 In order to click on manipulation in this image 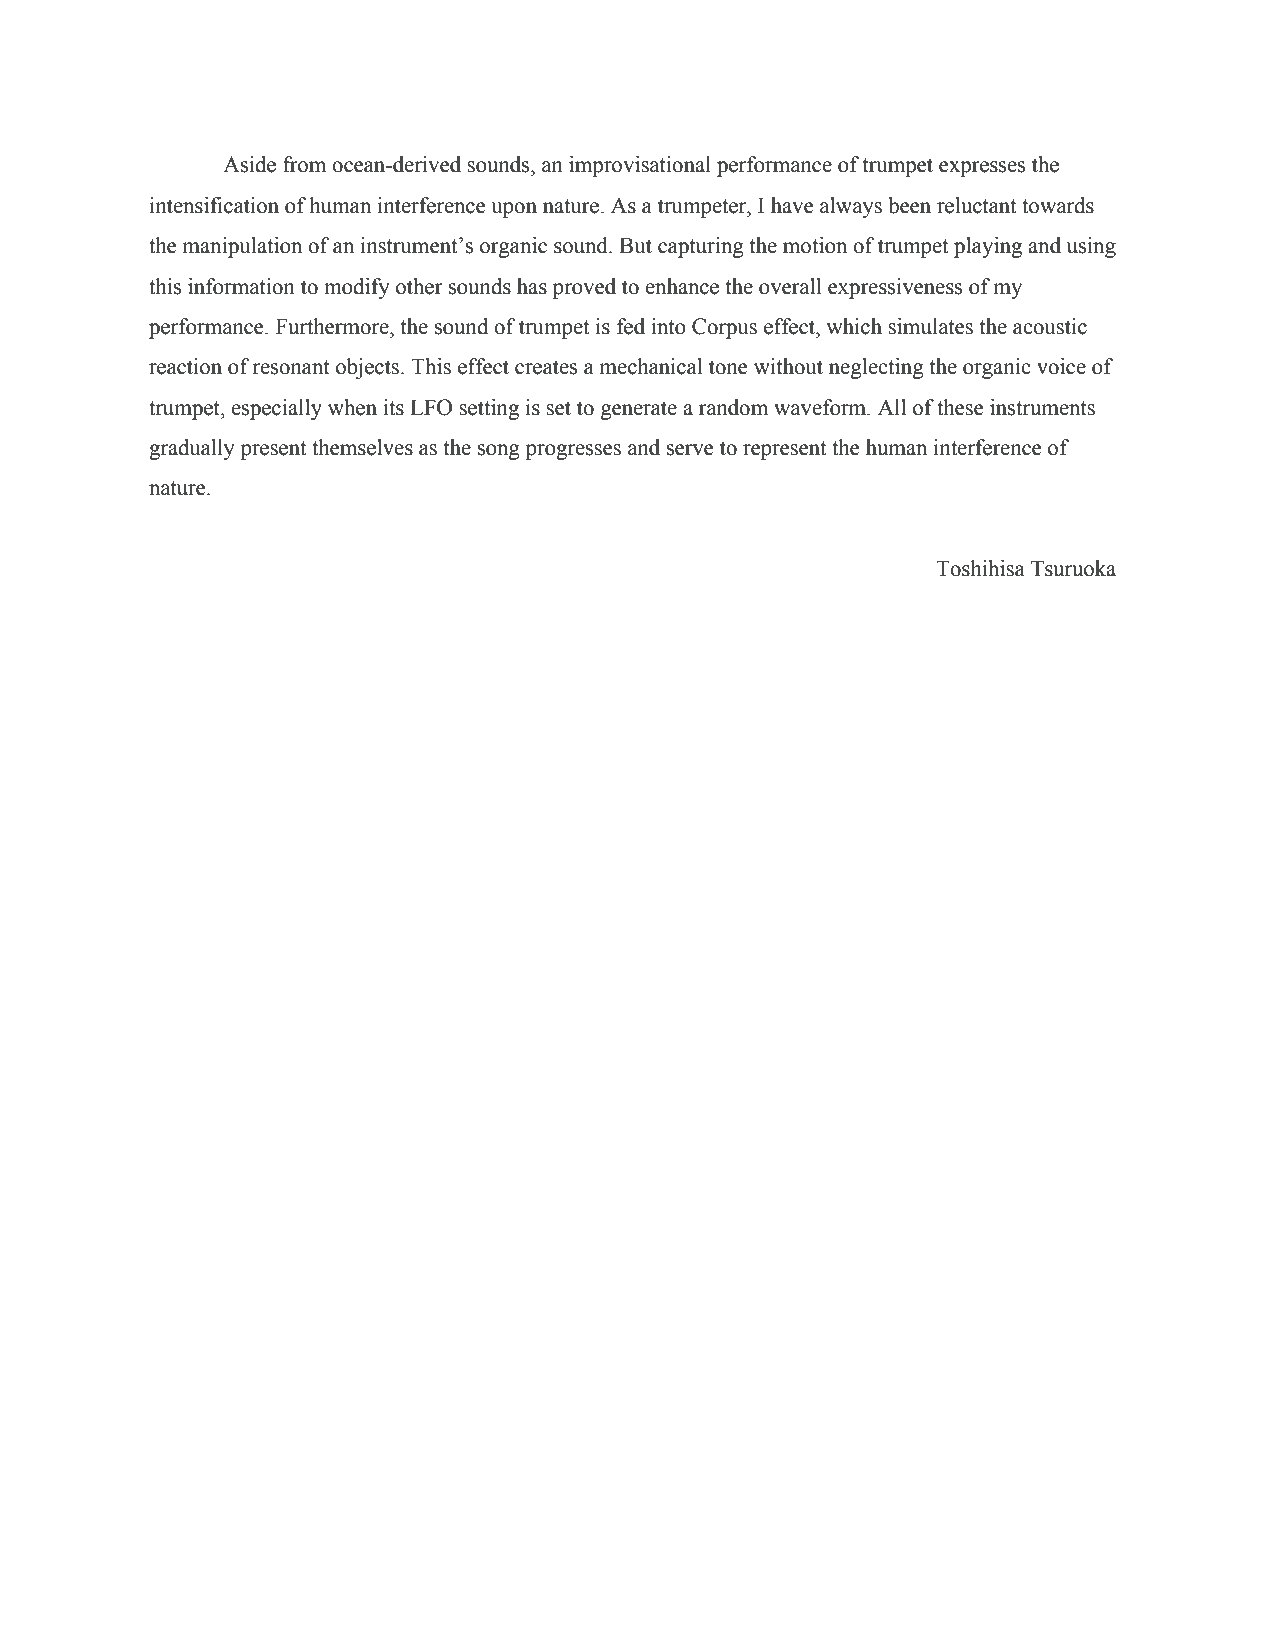, I will do `click(242, 247)`.
